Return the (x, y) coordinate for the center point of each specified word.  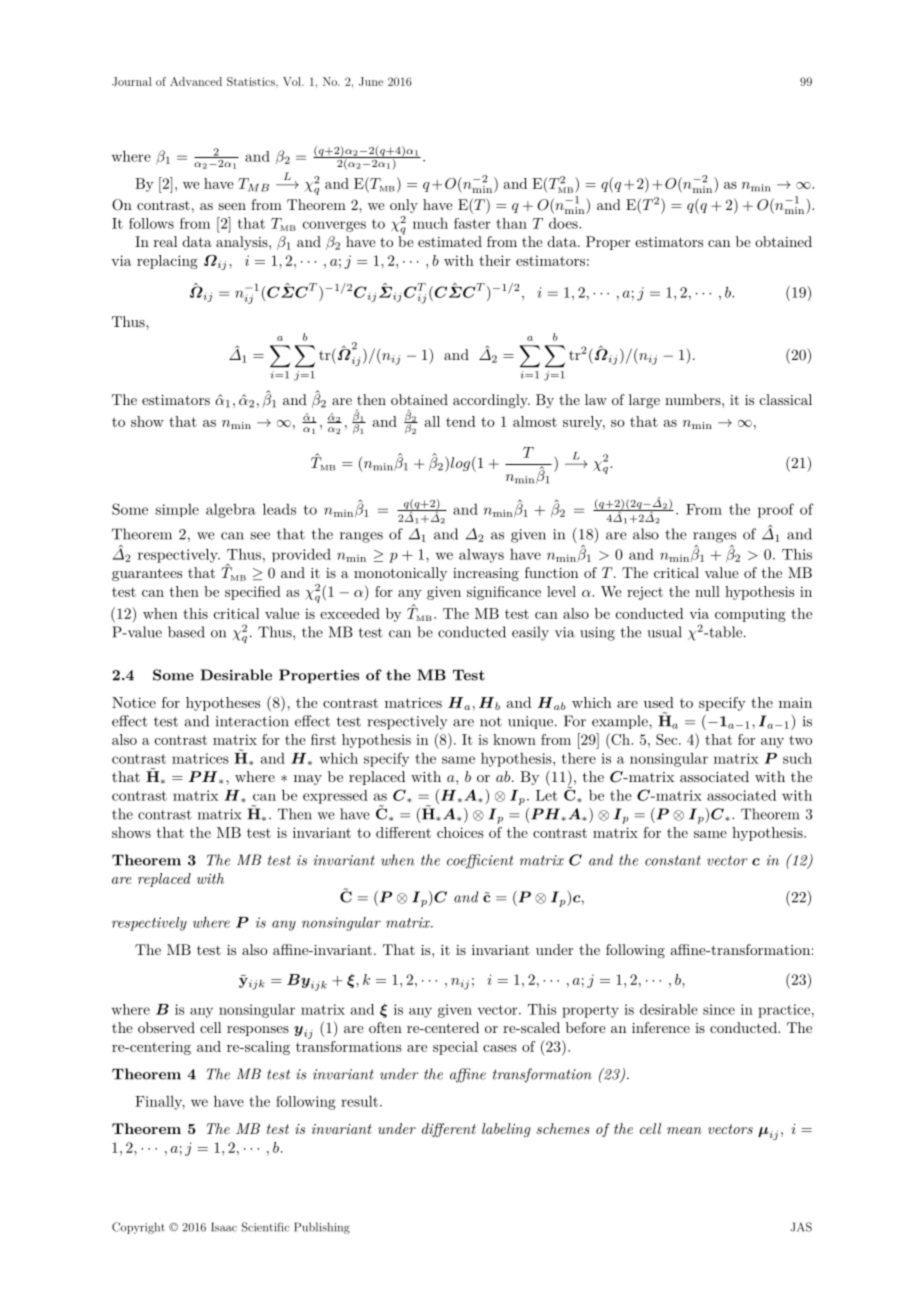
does (564, 223)
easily (530, 633)
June (371, 81)
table (726, 632)
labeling (506, 1130)
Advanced (196, 81)
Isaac (224, 1227)
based (186, 632)
